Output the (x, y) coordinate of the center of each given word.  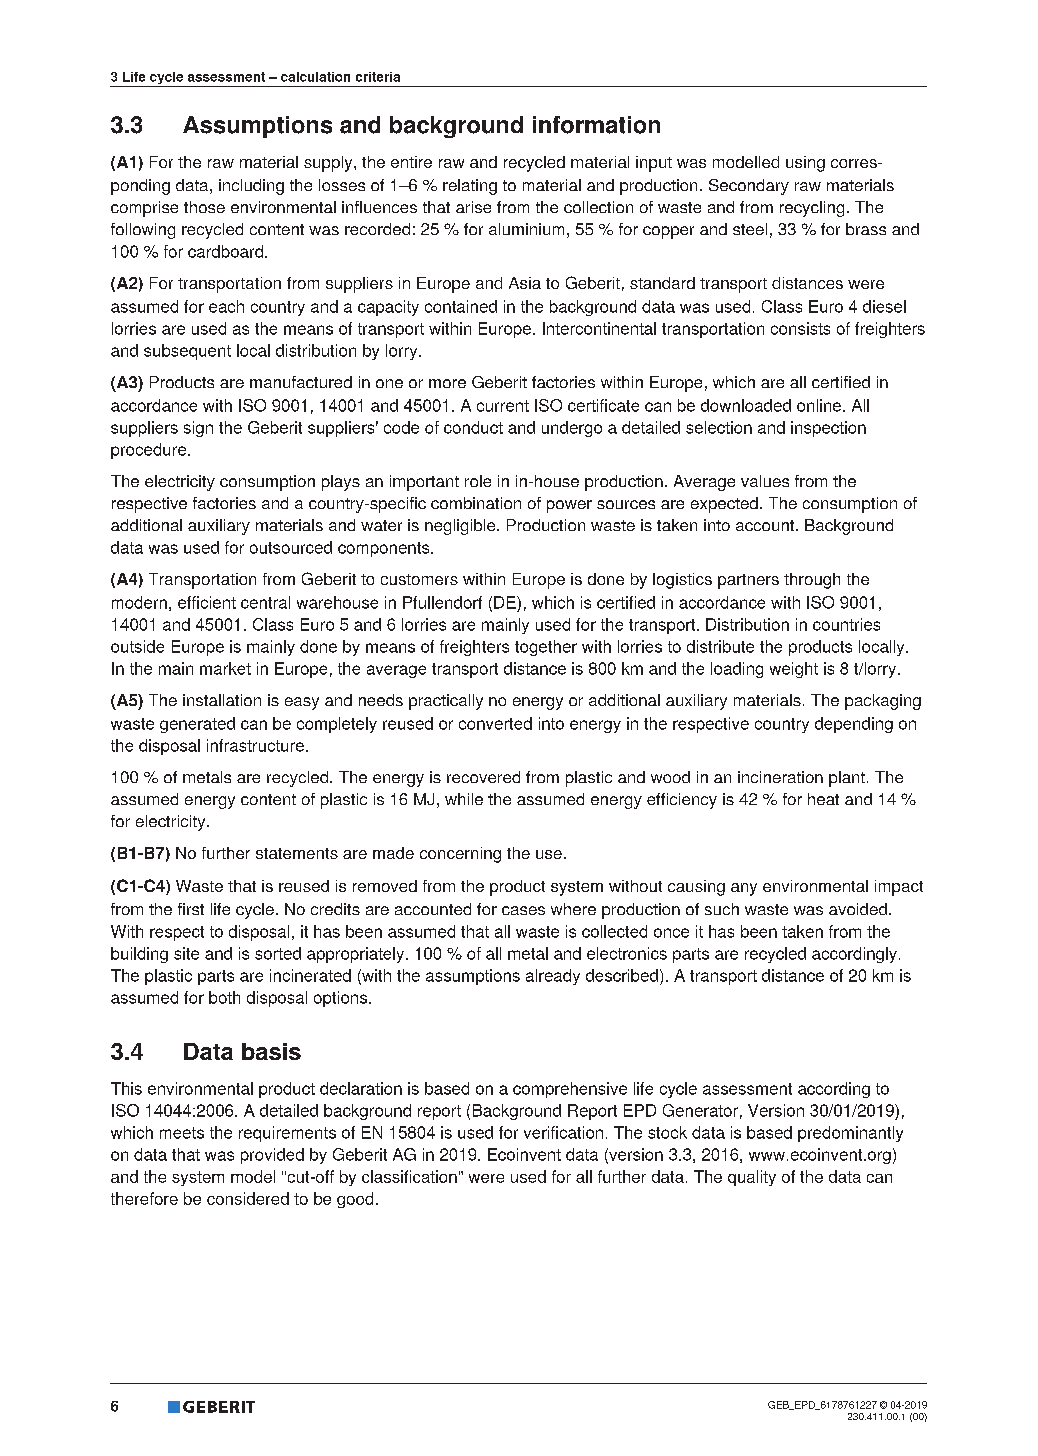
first (191, 909)
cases (523, 910)
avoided (858, 909)
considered (248, 1198)
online (820, 405)
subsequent (187, 352)
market (225, 668)
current (503, 406)
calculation (315, 77)
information (596, 125)
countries (846, 624)
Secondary (749, 187)
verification (563, 1132)
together (546, 648)
